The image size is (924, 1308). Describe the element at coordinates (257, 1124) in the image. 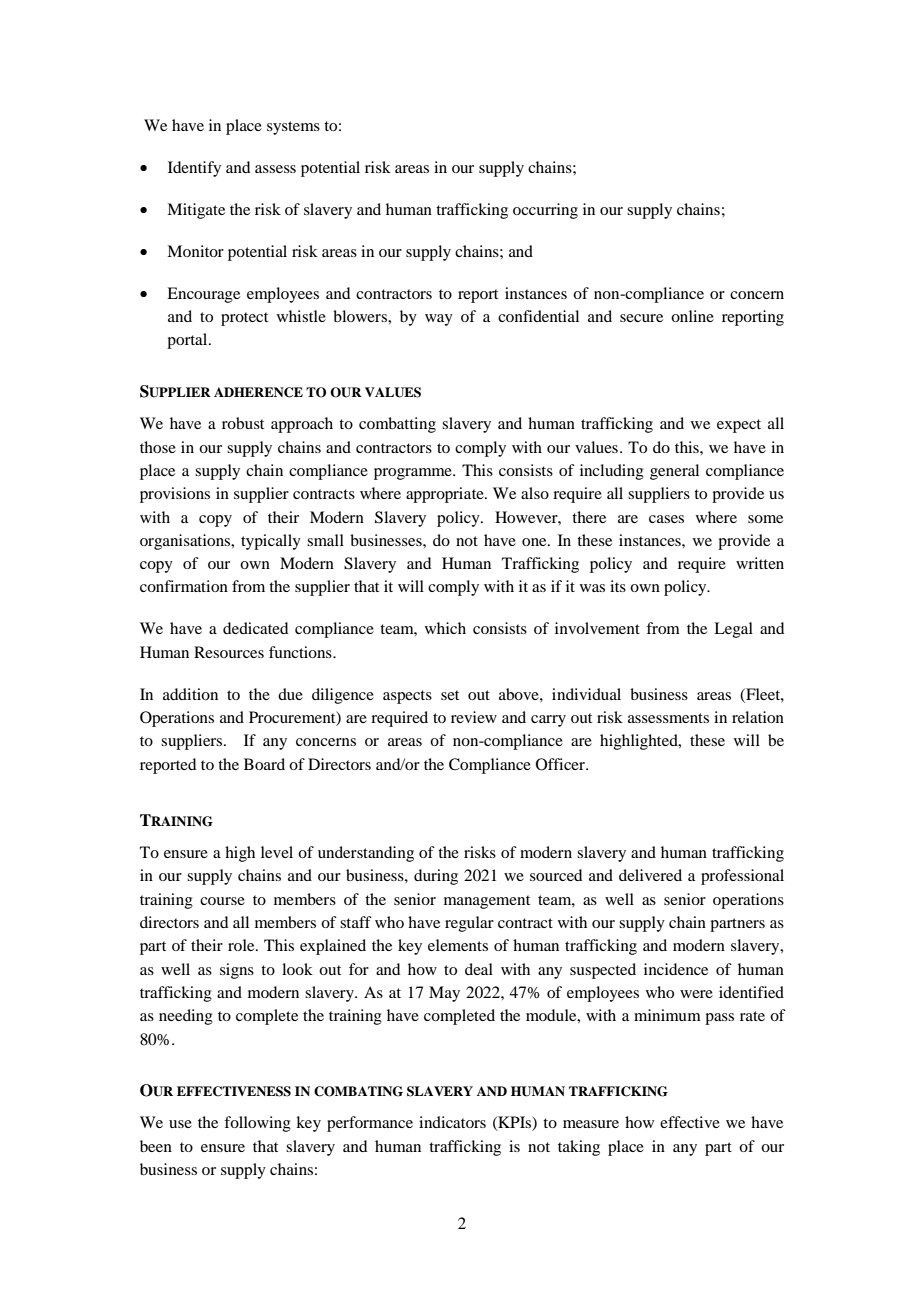

I see `following` at that location.
